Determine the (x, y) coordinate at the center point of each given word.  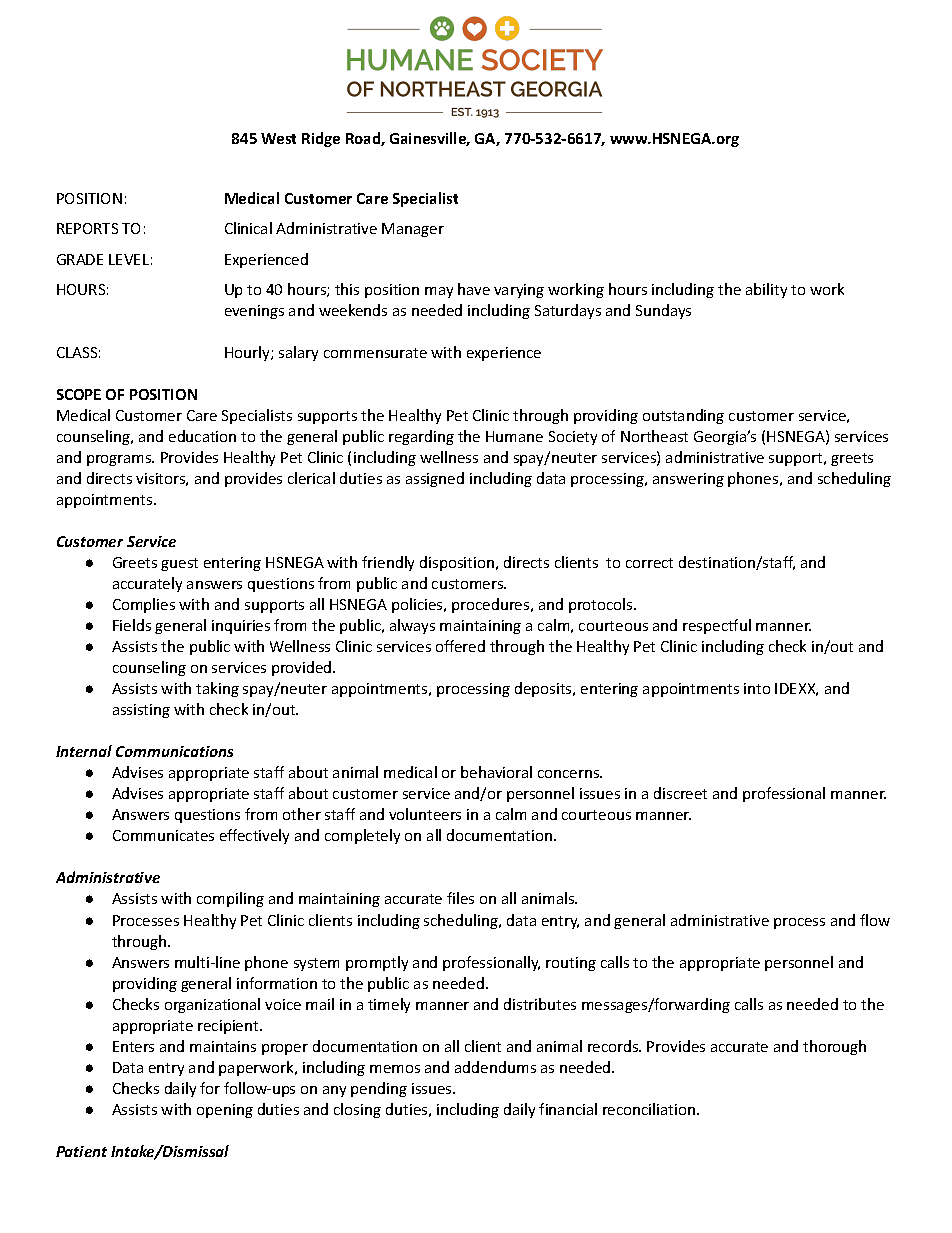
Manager (413, 230)
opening (225, 1111)
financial (568, 1109)
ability (766, 290)
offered (460, 646)
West (278, 138)
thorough (834, 1047)
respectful (717, 626)
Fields (132, 625)
